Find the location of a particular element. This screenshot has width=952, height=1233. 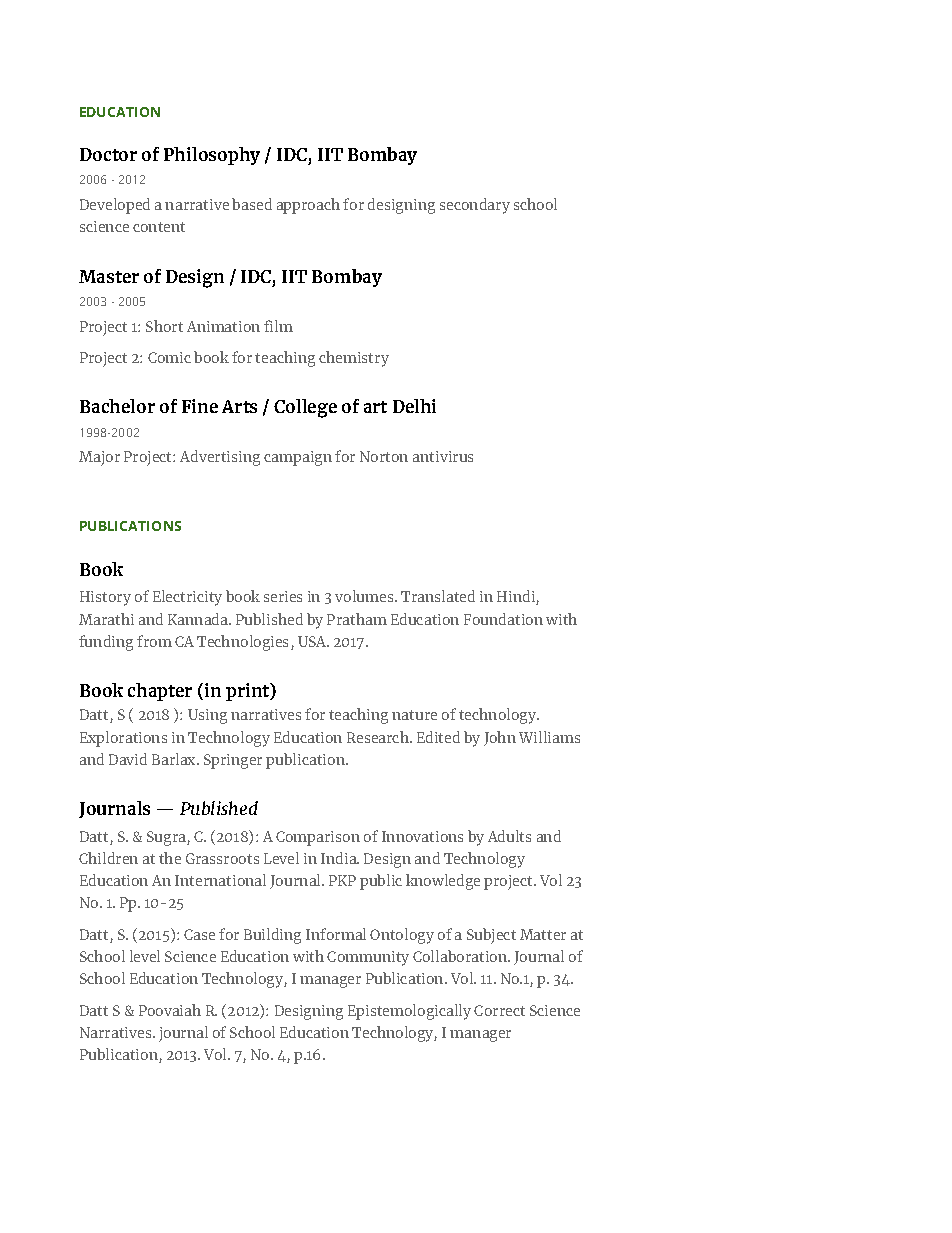

Community is located at coordinates (368, 958).
